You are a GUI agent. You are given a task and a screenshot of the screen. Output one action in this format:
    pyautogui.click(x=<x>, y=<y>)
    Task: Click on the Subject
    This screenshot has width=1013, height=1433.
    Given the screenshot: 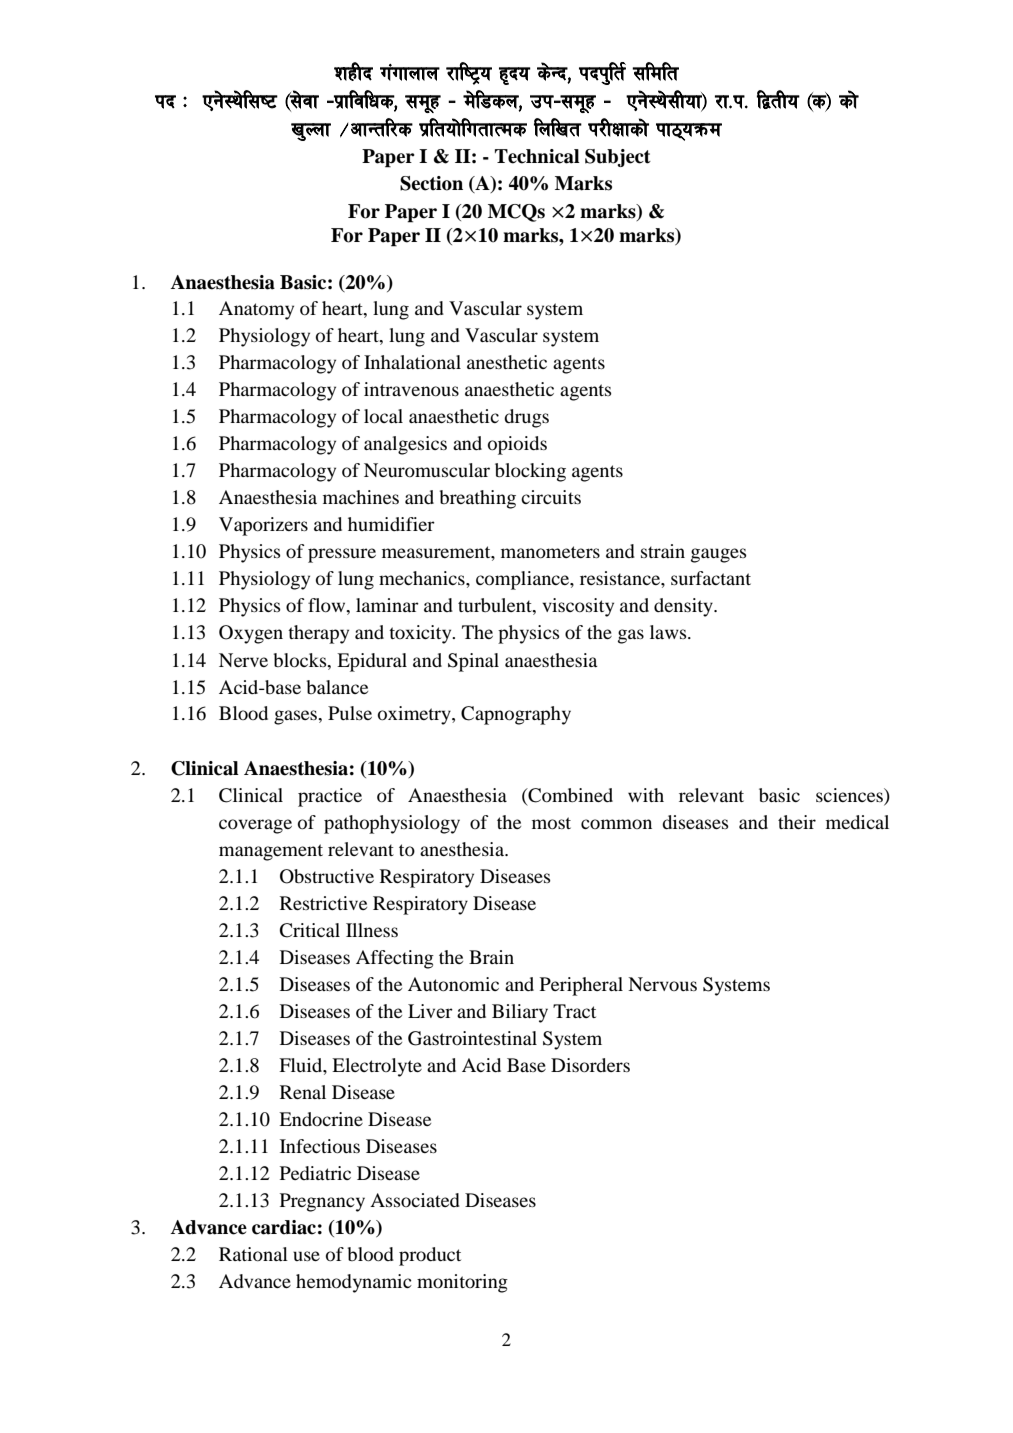 What is the action you would take?
    pyautogui.click(x=618, y=158)
